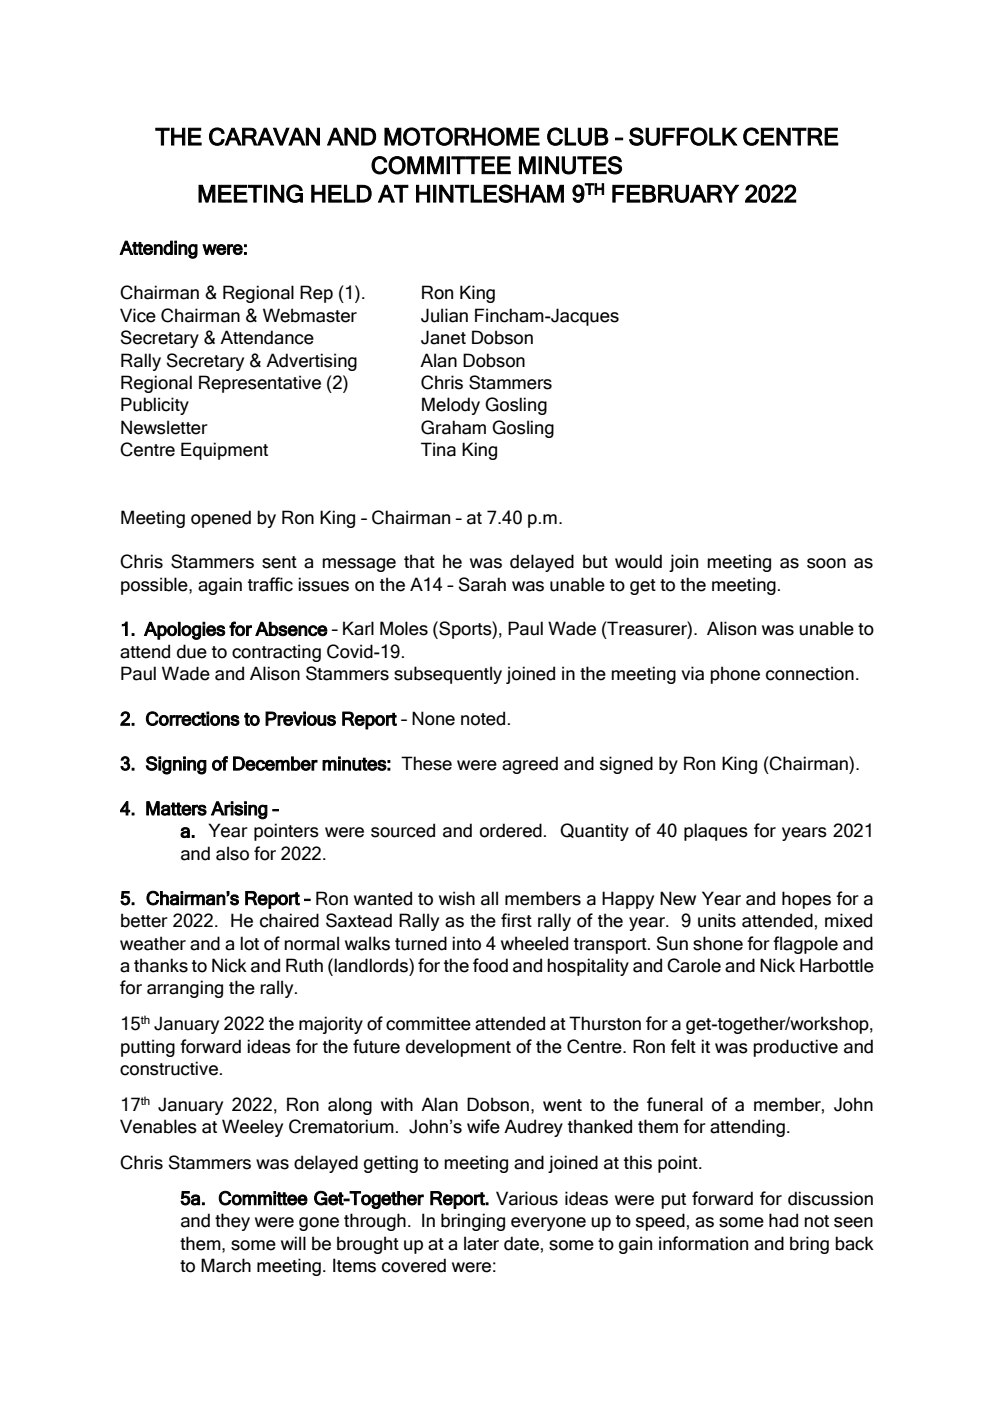 This screenshot has height=1405, width=994. I want to click on MOTORHOME, so click(462, 136).
